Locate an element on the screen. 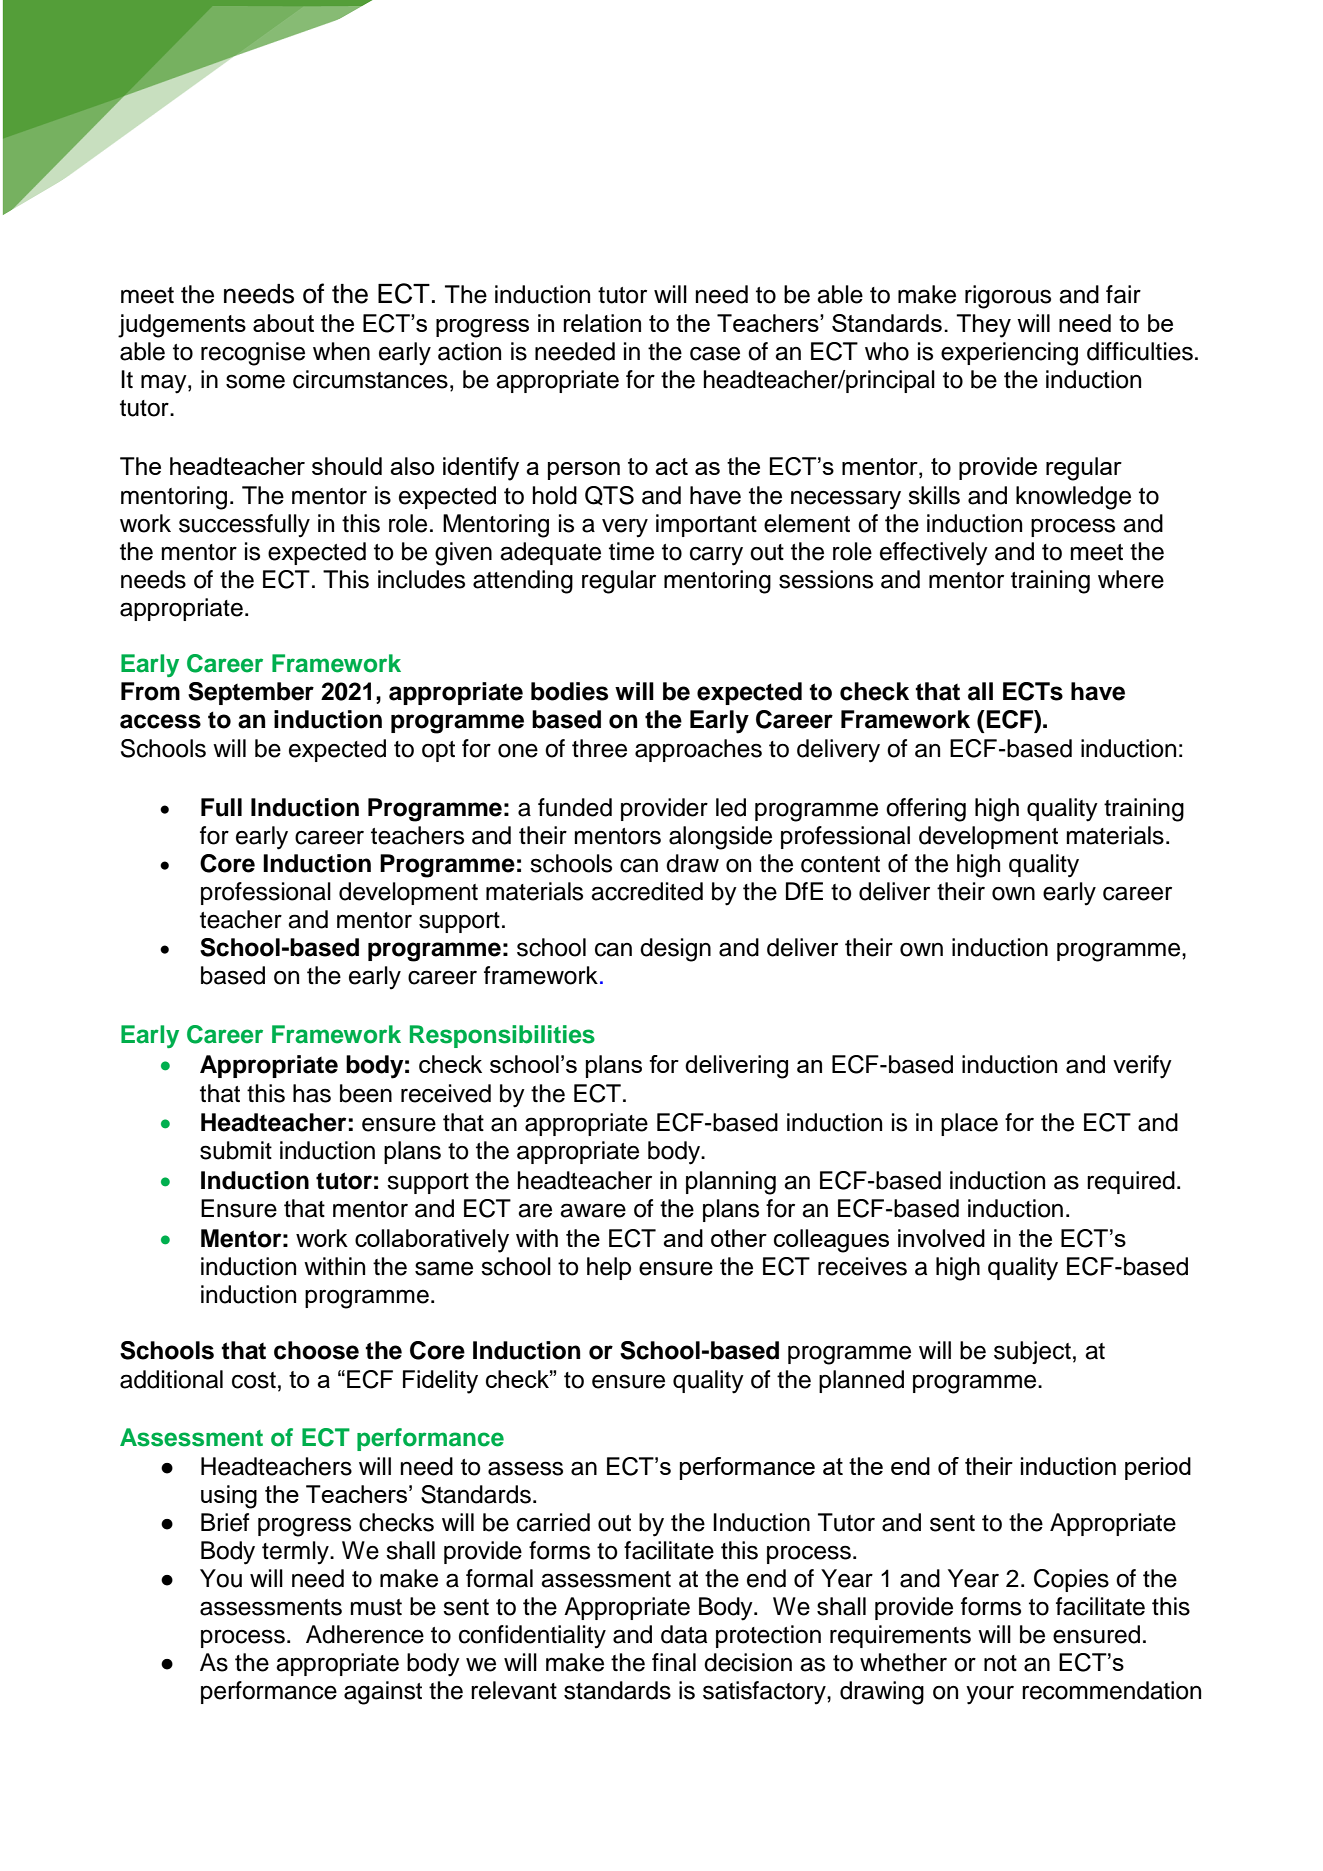 This screenshot has width=1323, height=1871. Adherence is located at coordinates (365, 1634).
